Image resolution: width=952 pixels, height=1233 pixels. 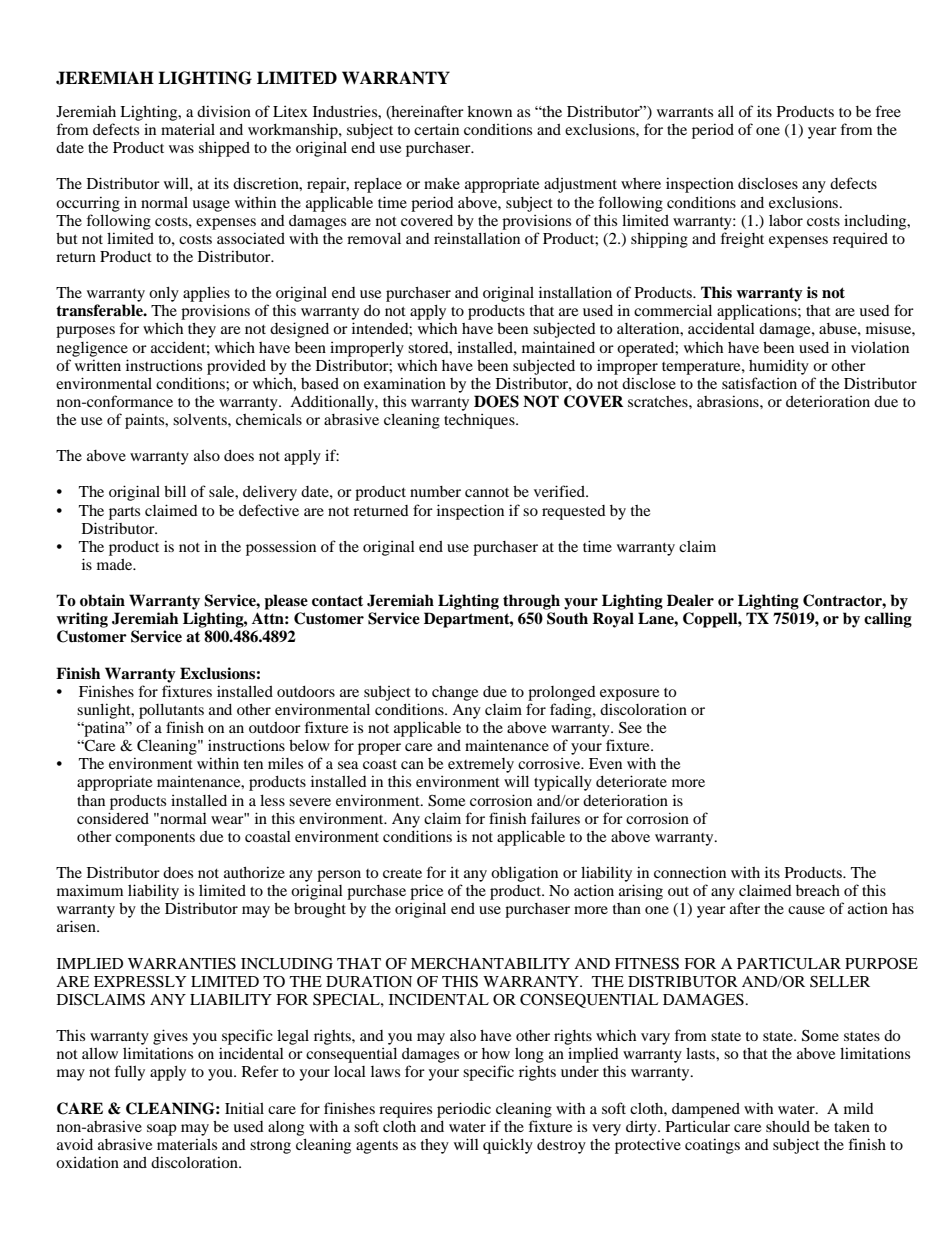 I want to click on was, so click(x=181, y=149).
